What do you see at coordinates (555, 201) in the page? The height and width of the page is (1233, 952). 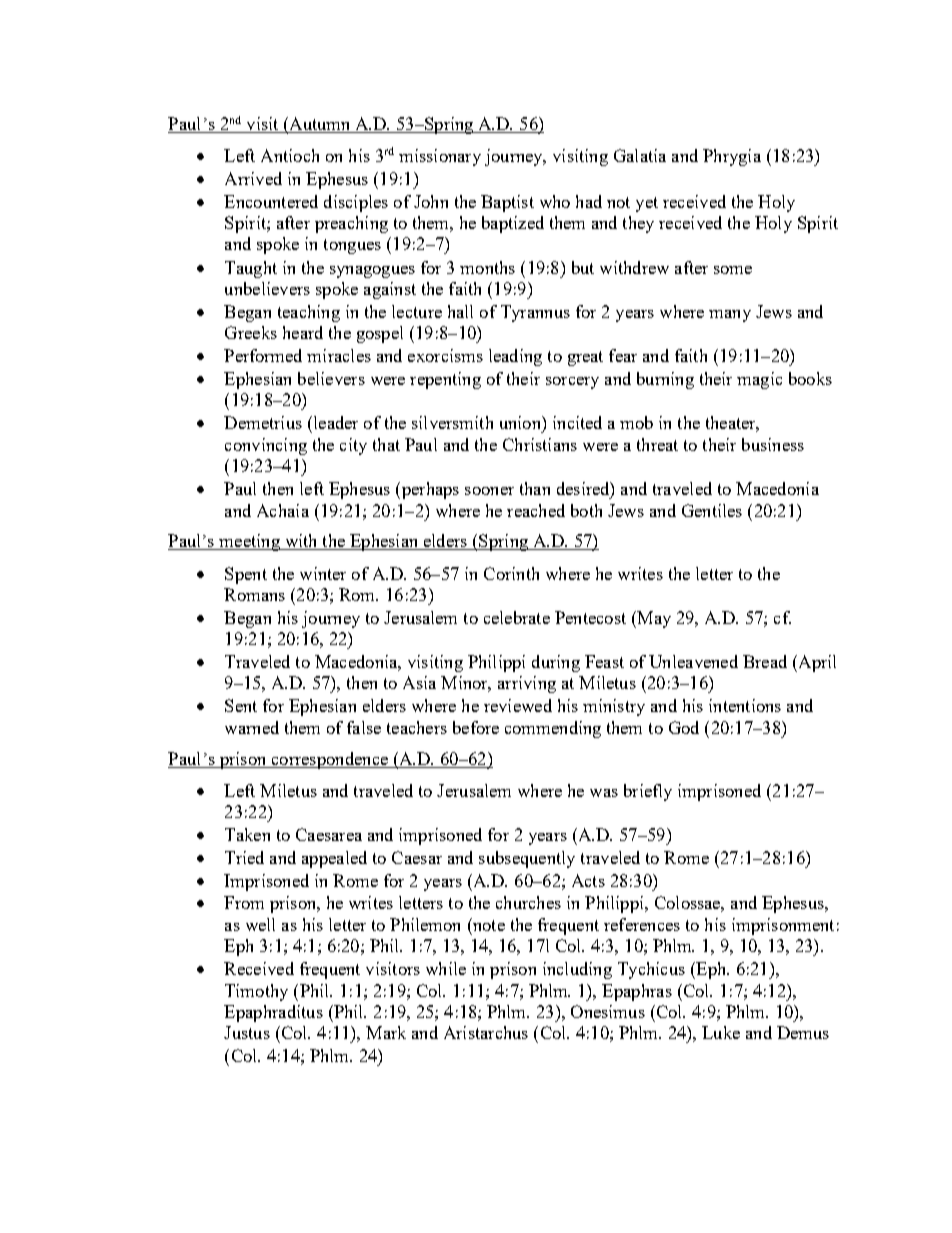 I see `who` at bounding box center [555, 201].
